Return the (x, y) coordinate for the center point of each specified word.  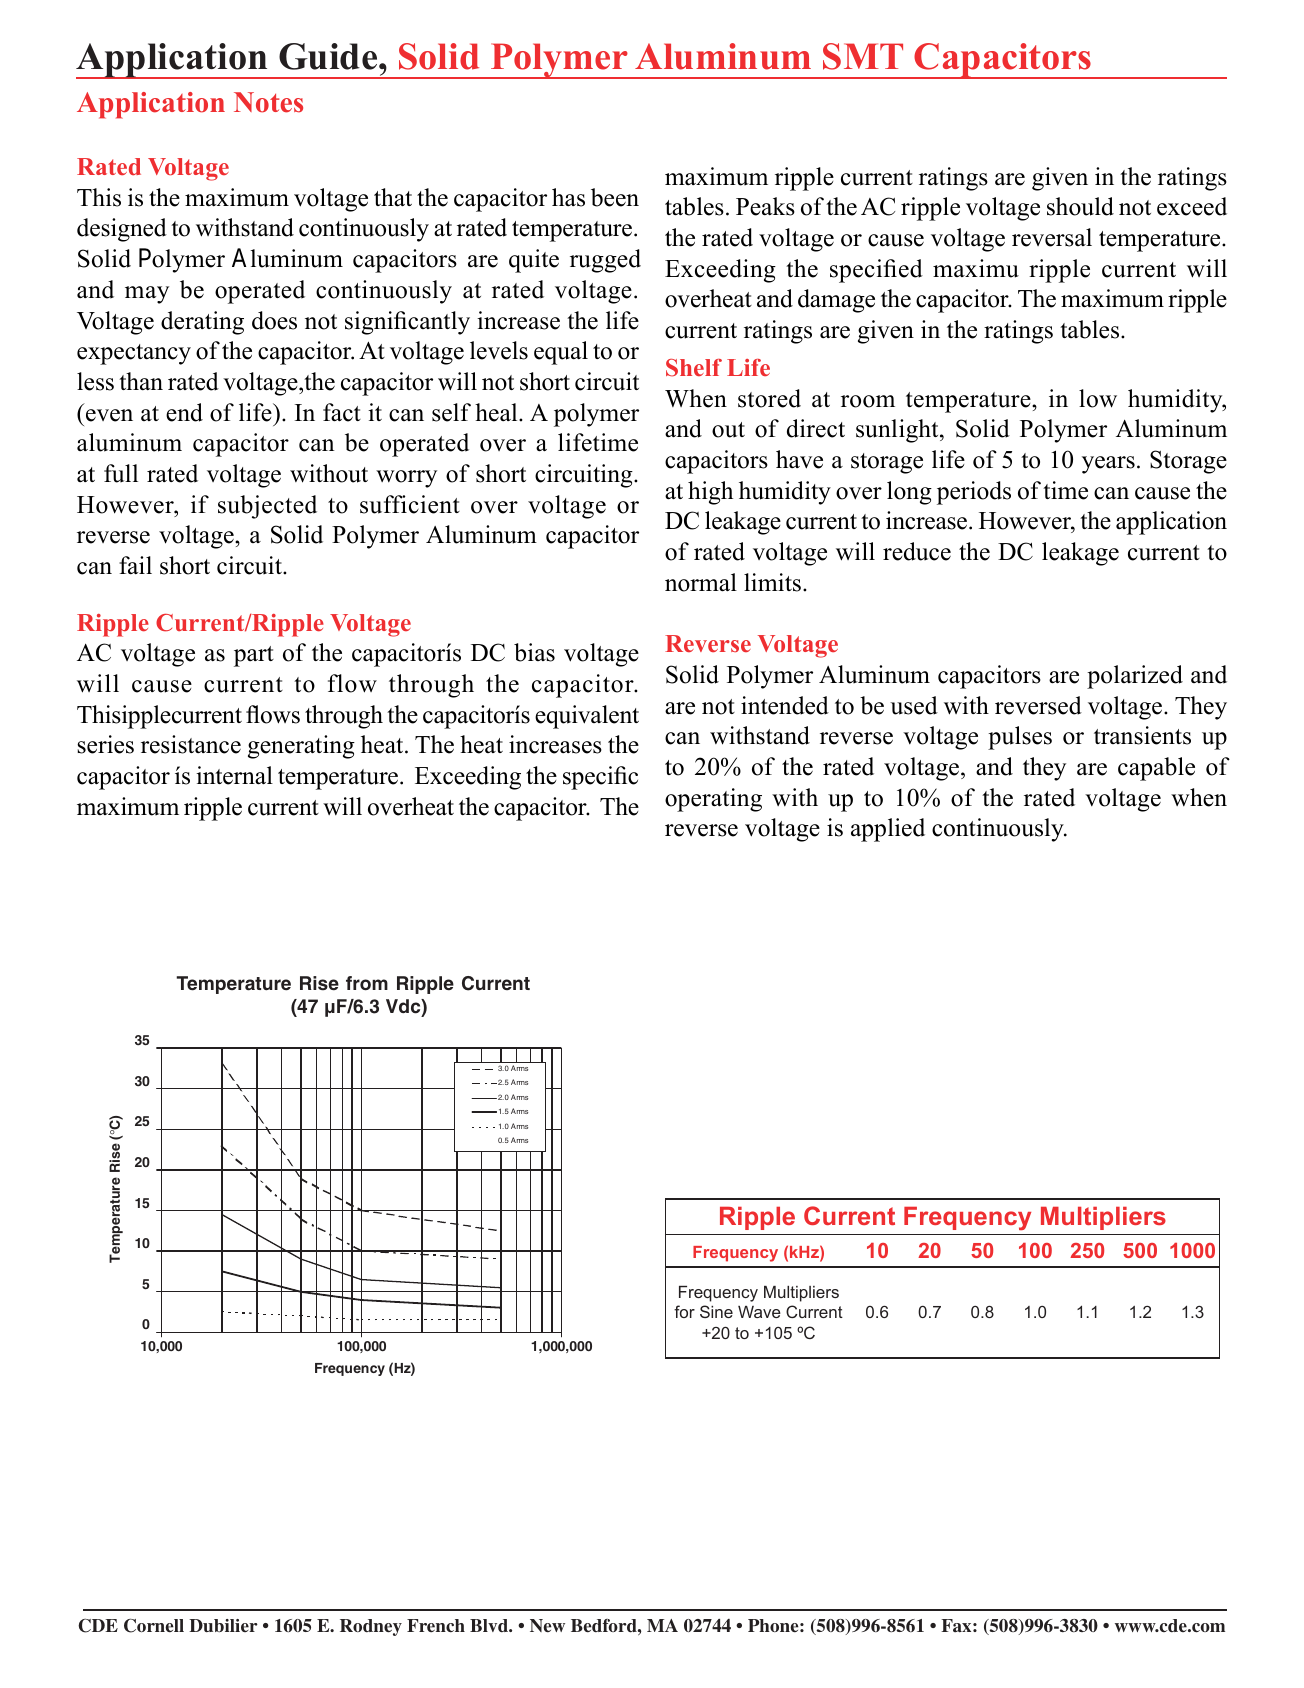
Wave (759, 1312)
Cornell (154, 1626)
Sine (716, 1311)
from (367, 983)
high (710, 493)
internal (234, 775)
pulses (1020, 738)
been (615, 197)
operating (713, 800)
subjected (267, 507)
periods (974, 493)
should (1080, 206)
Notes (268, 102)
